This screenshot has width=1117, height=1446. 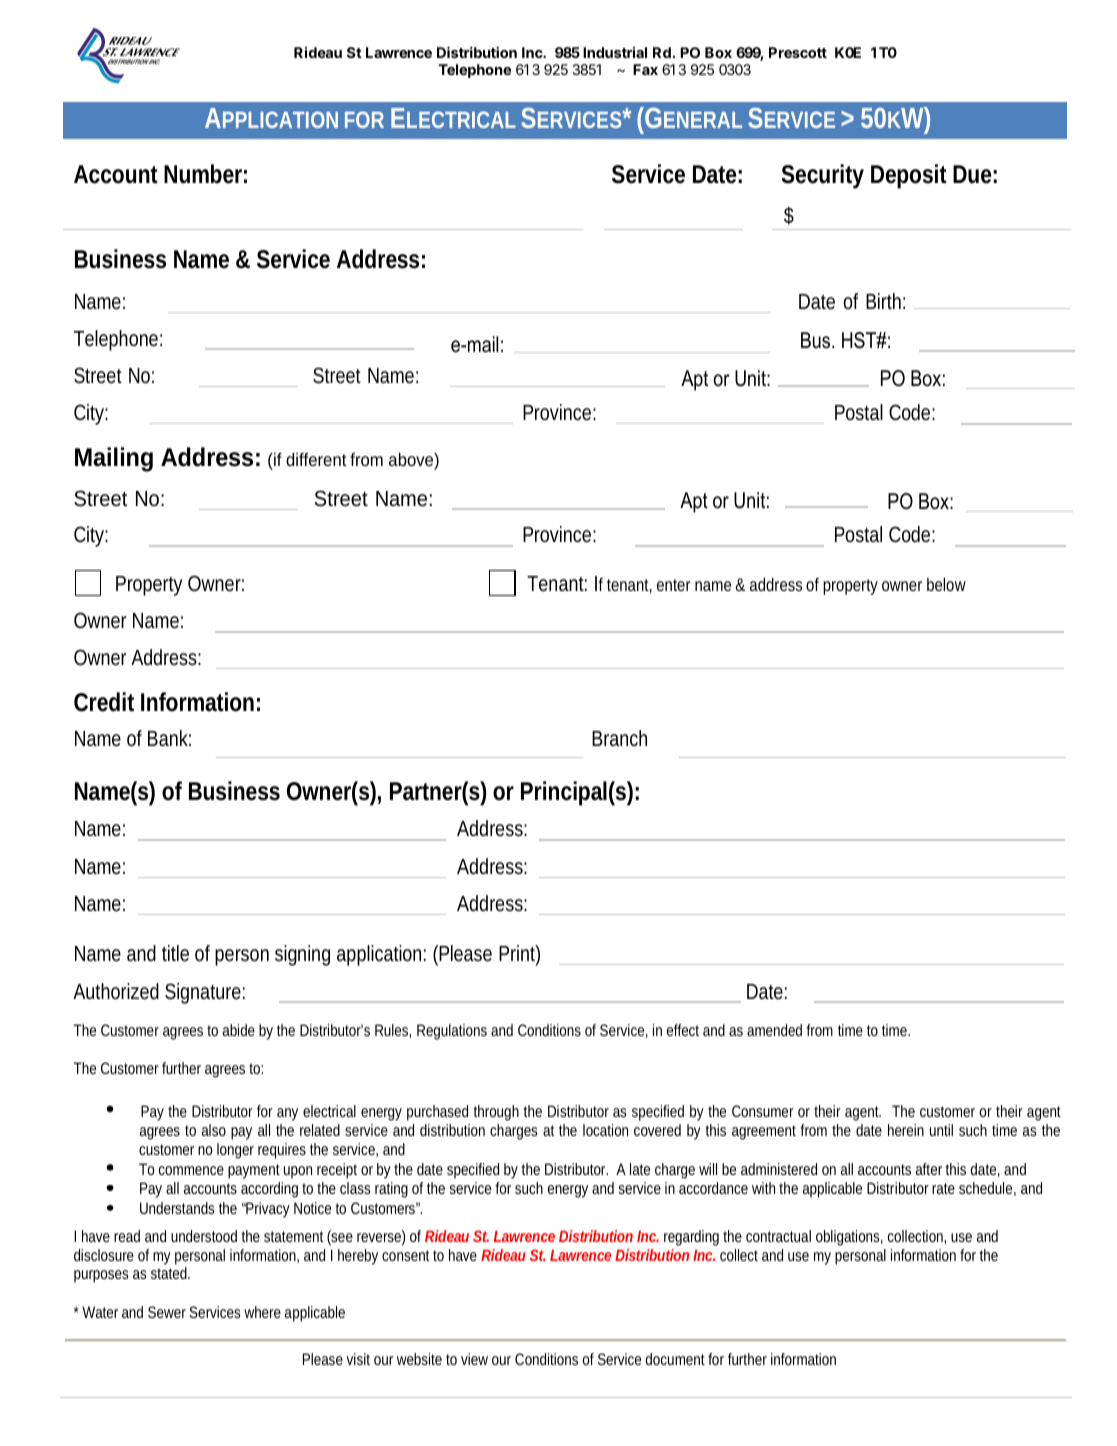 What do you see at coordinates (906, 1130) in the screenshot?
I see `herein` at bounding box center [906, 1130].
